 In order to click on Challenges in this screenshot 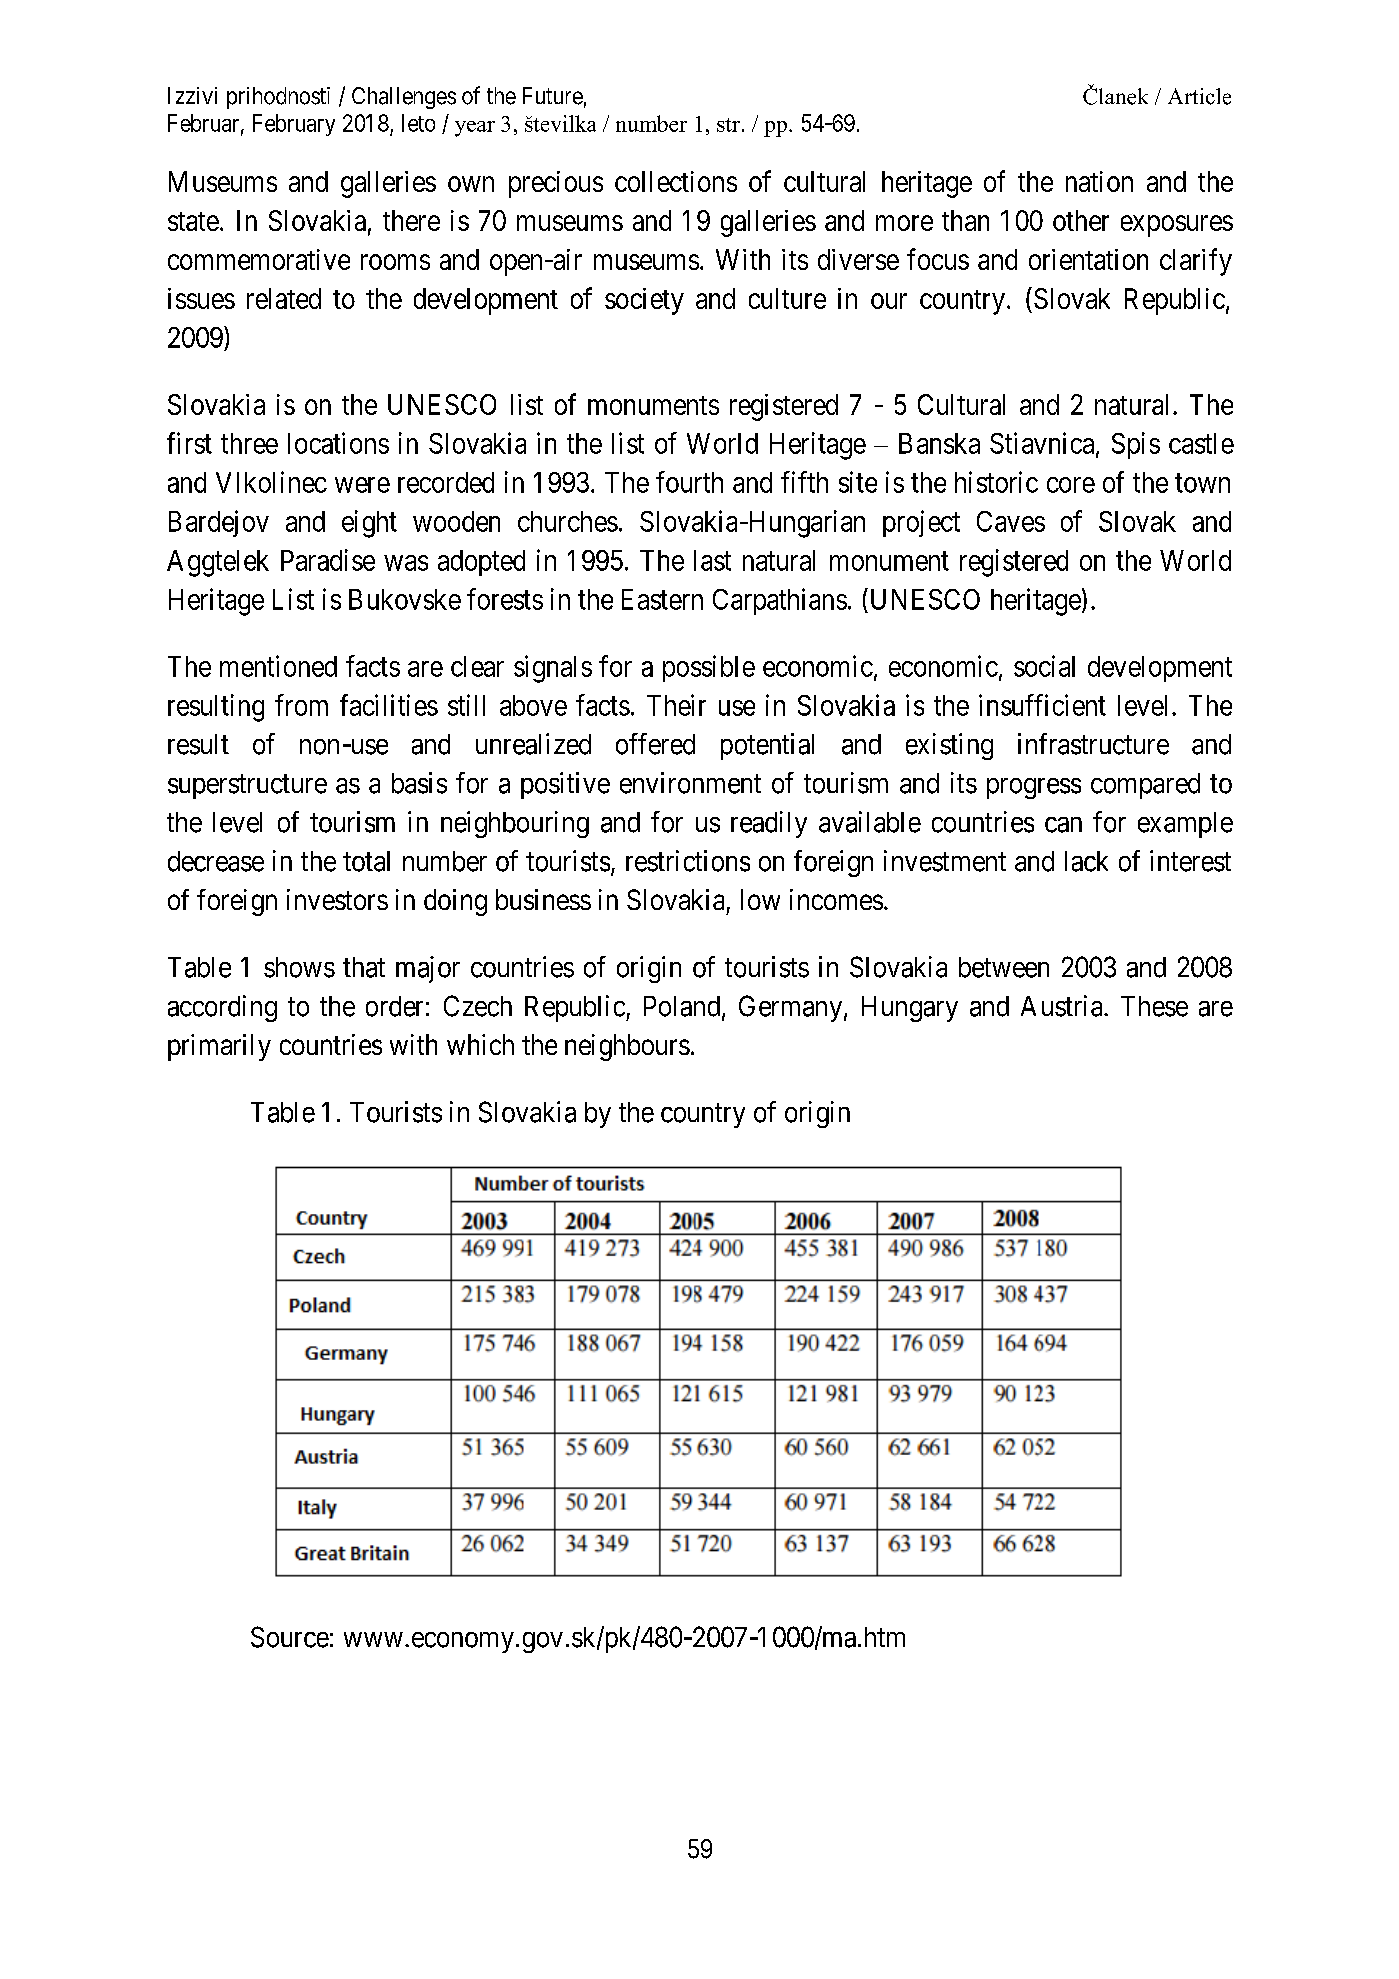, I will do `click(404, 98)`.
